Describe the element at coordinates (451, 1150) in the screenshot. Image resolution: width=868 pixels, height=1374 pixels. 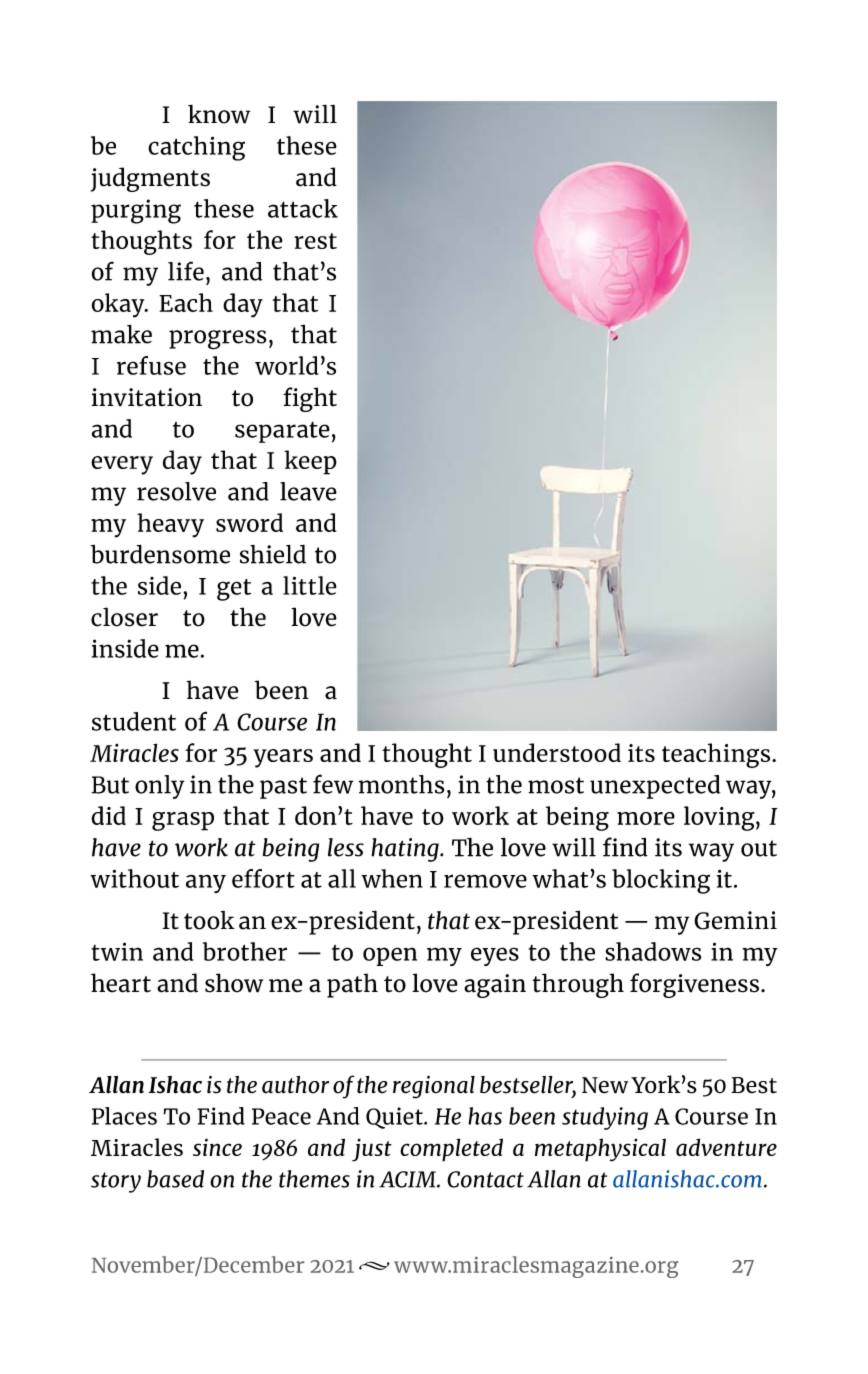
I see `completed` at that location.
